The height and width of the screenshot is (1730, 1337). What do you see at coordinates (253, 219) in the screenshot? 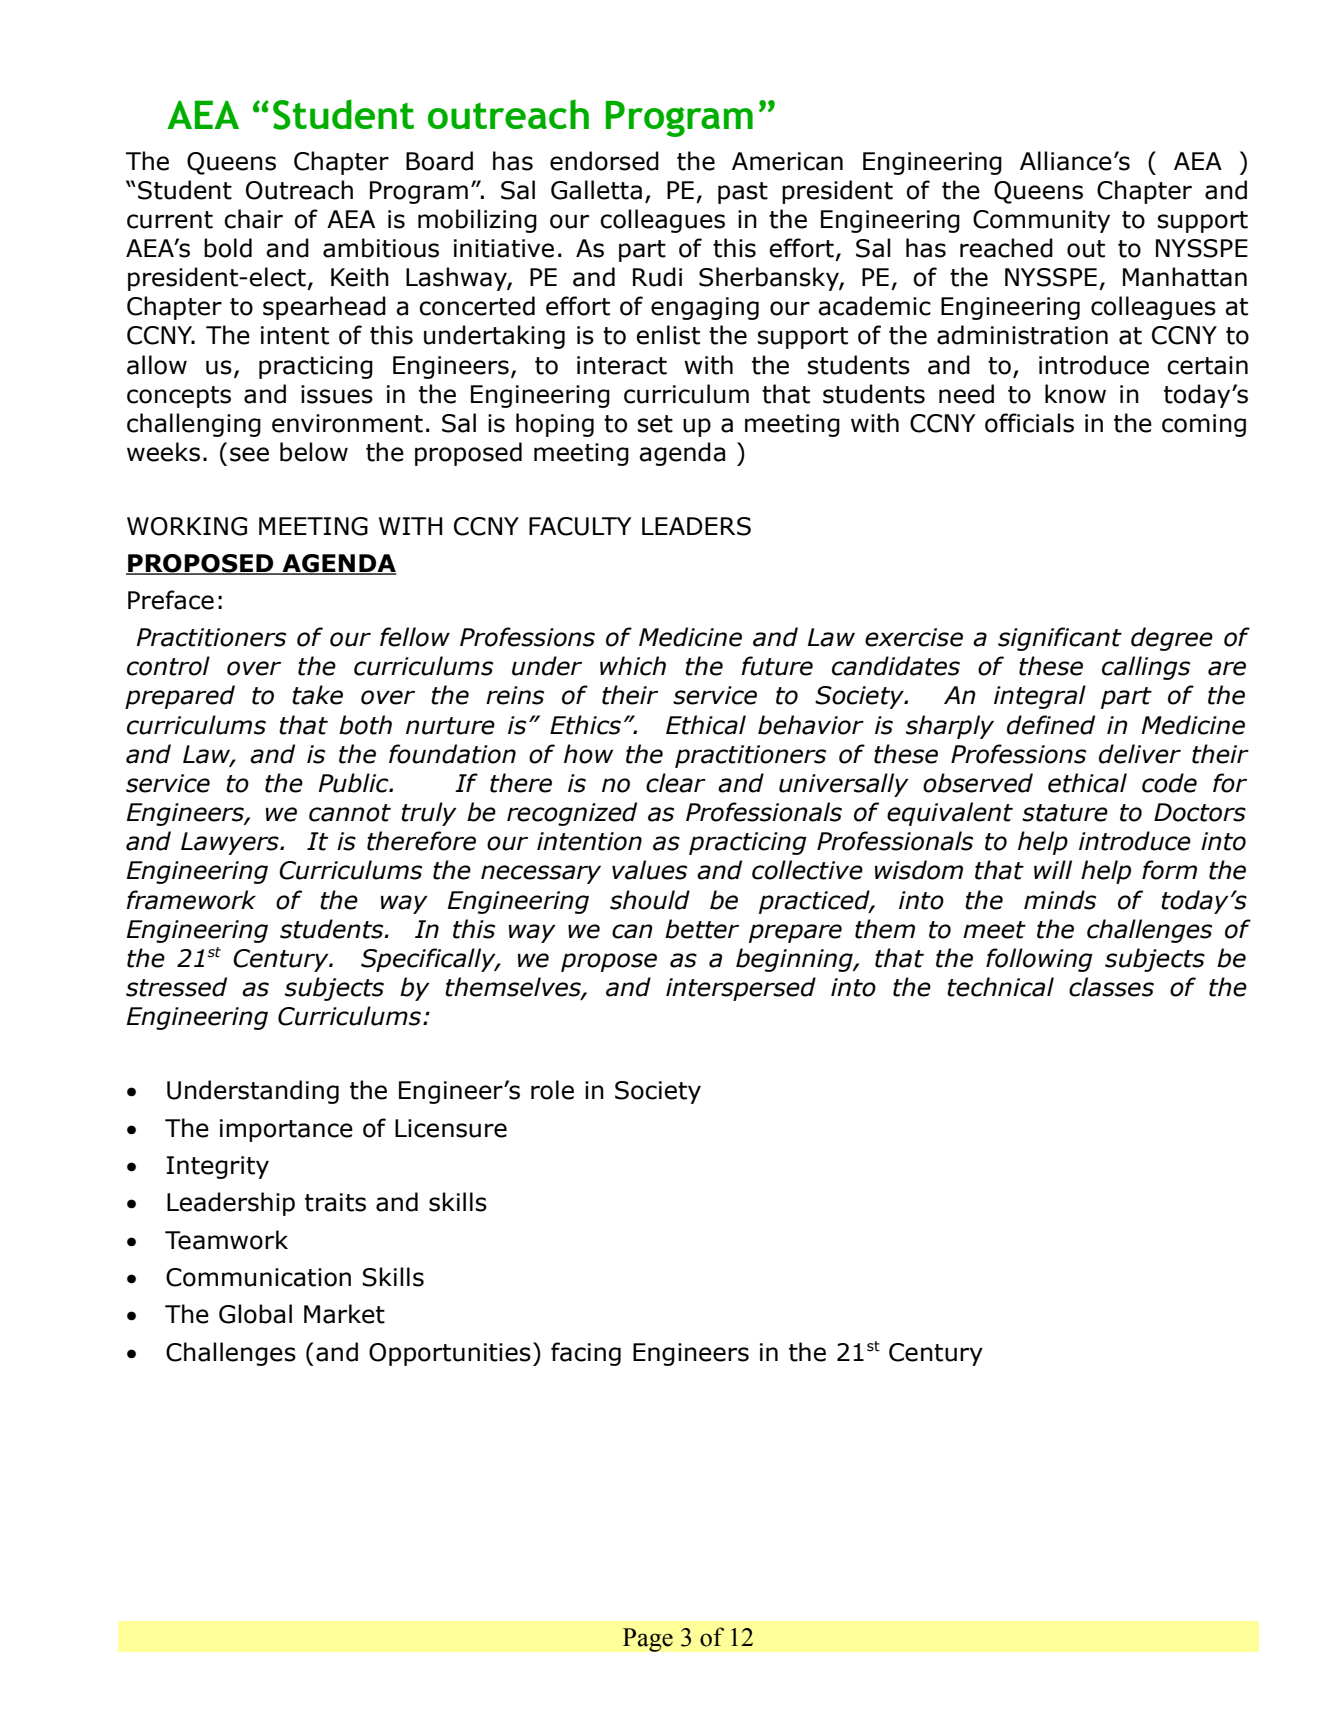
I see `chair` at bounding box center [253, 219].
